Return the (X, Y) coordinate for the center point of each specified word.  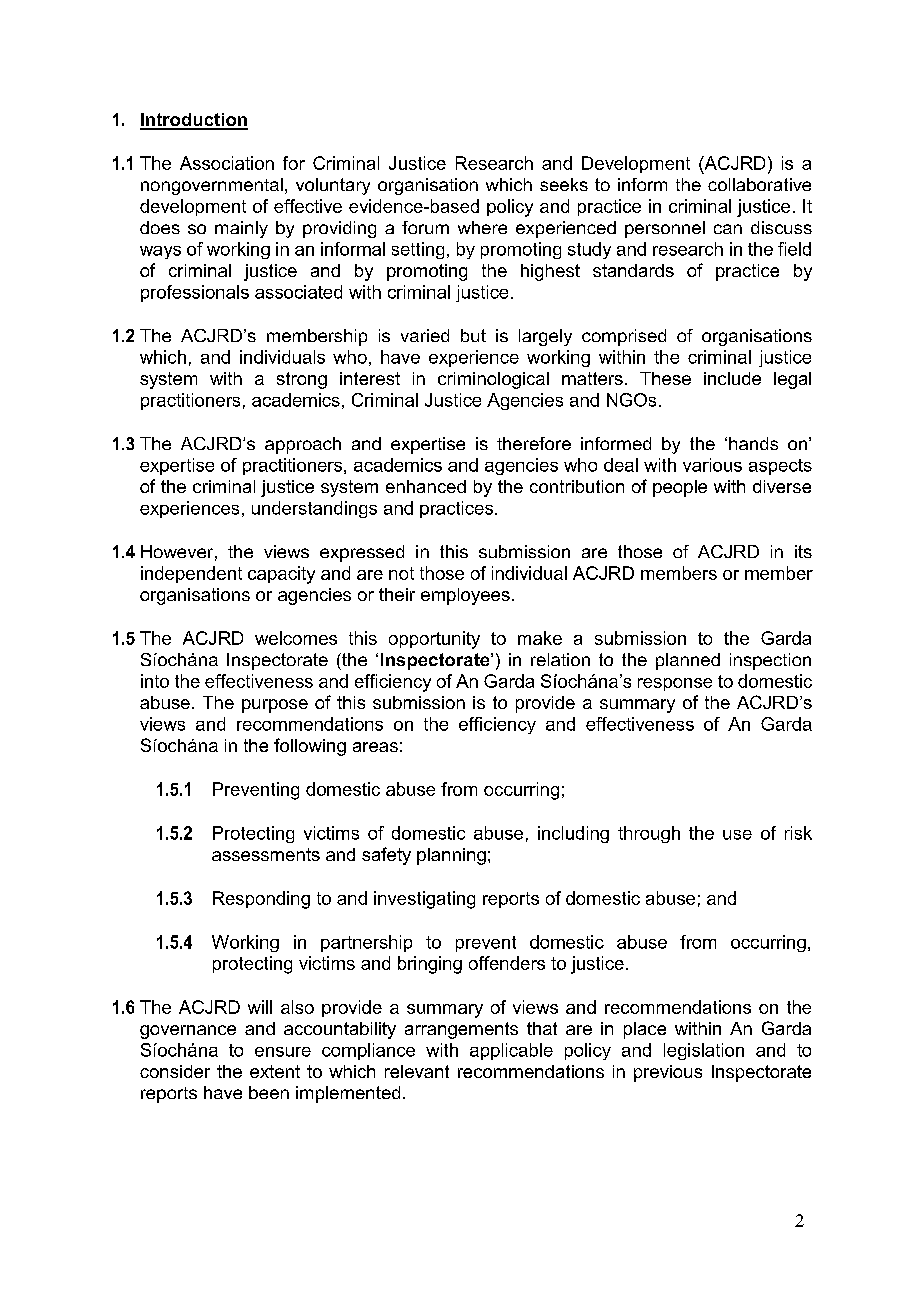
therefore (534, 443)
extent (275, 1071)
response (675, 684)
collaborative (759, 184)
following (310, 747)
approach (303, 445)
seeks (564, 184)
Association (227, 163)
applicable (511, 1051)
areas (375, 747)
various (712, 465)
